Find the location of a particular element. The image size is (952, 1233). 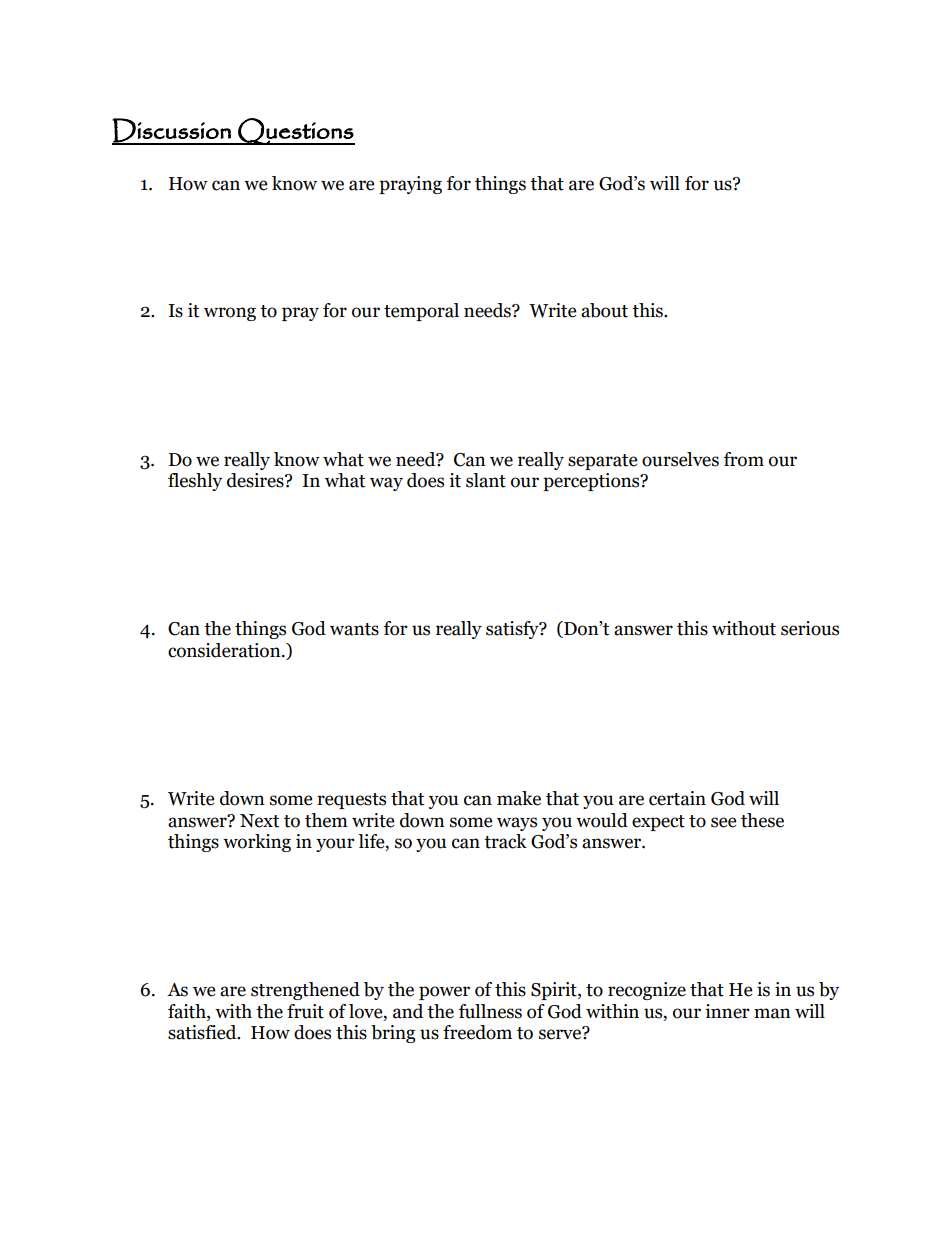

consideration is located at coordinates (225, 650).
